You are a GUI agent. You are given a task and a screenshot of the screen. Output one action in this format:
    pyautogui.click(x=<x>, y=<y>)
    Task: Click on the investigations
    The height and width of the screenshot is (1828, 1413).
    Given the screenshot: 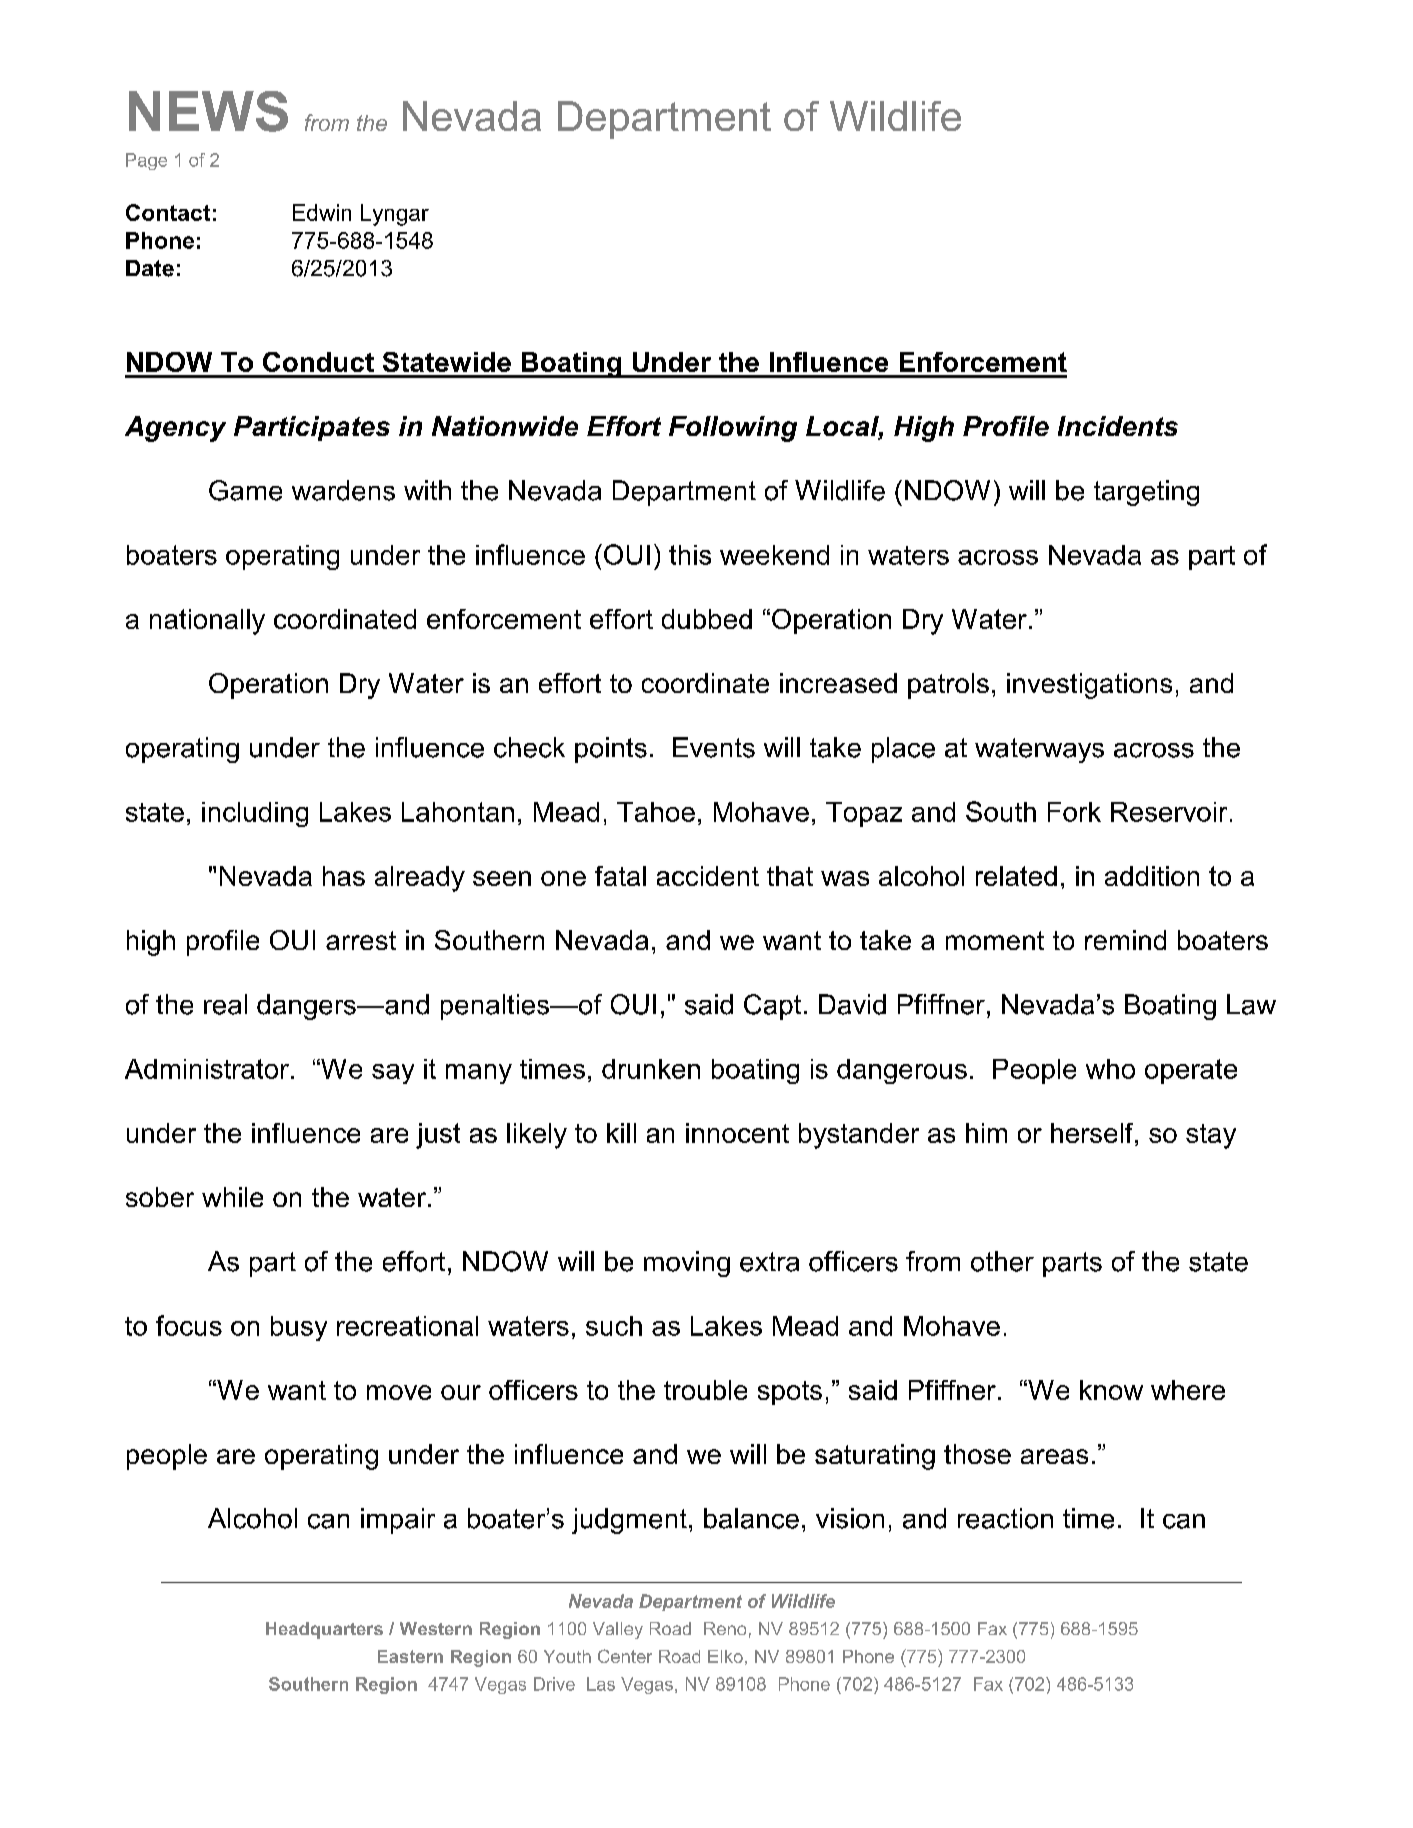 What is the action you would take?
    pyautogui.click(x=1089, y=686)
